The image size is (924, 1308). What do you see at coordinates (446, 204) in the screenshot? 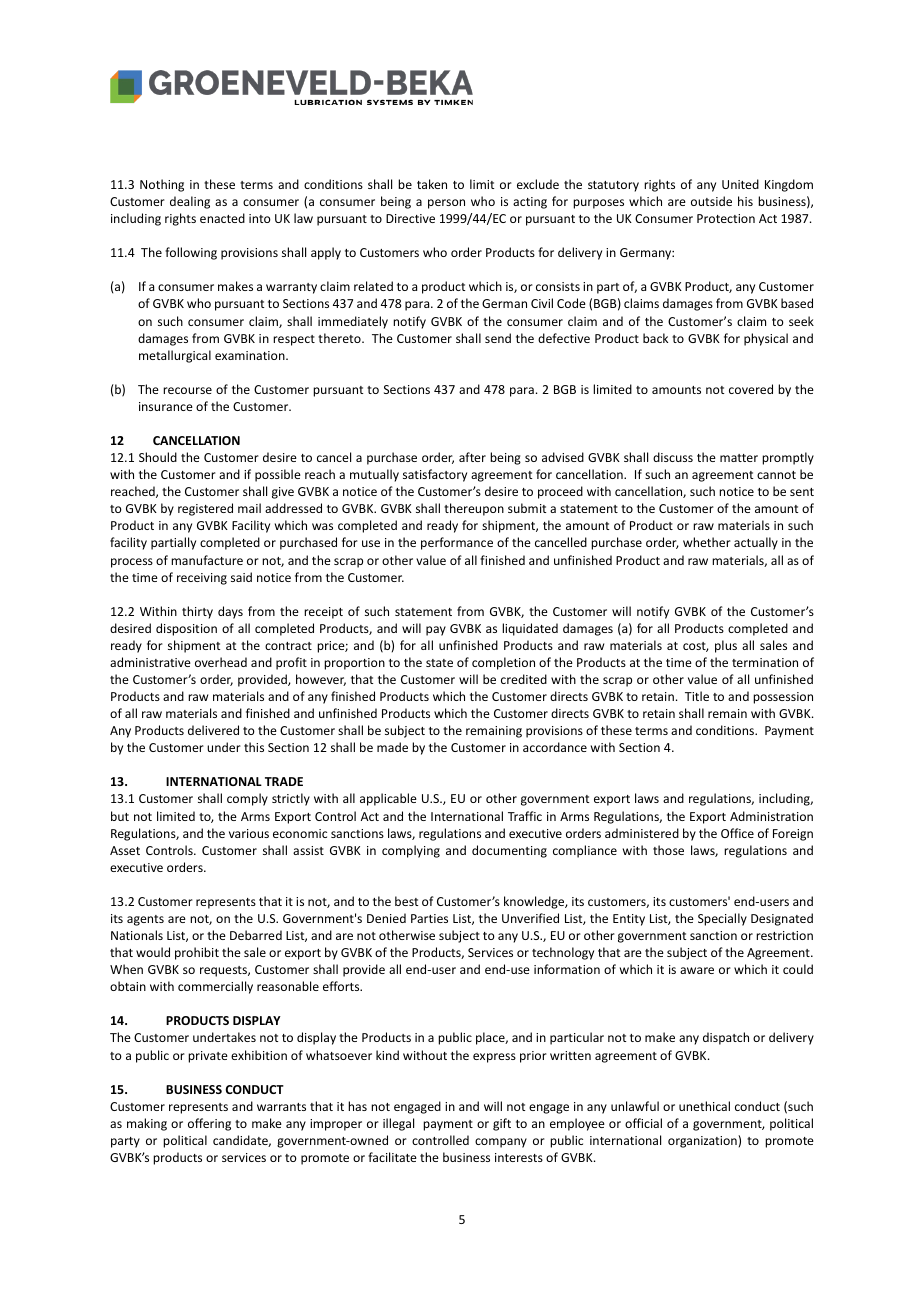
I see `person` at bounding box center [446, 204].
